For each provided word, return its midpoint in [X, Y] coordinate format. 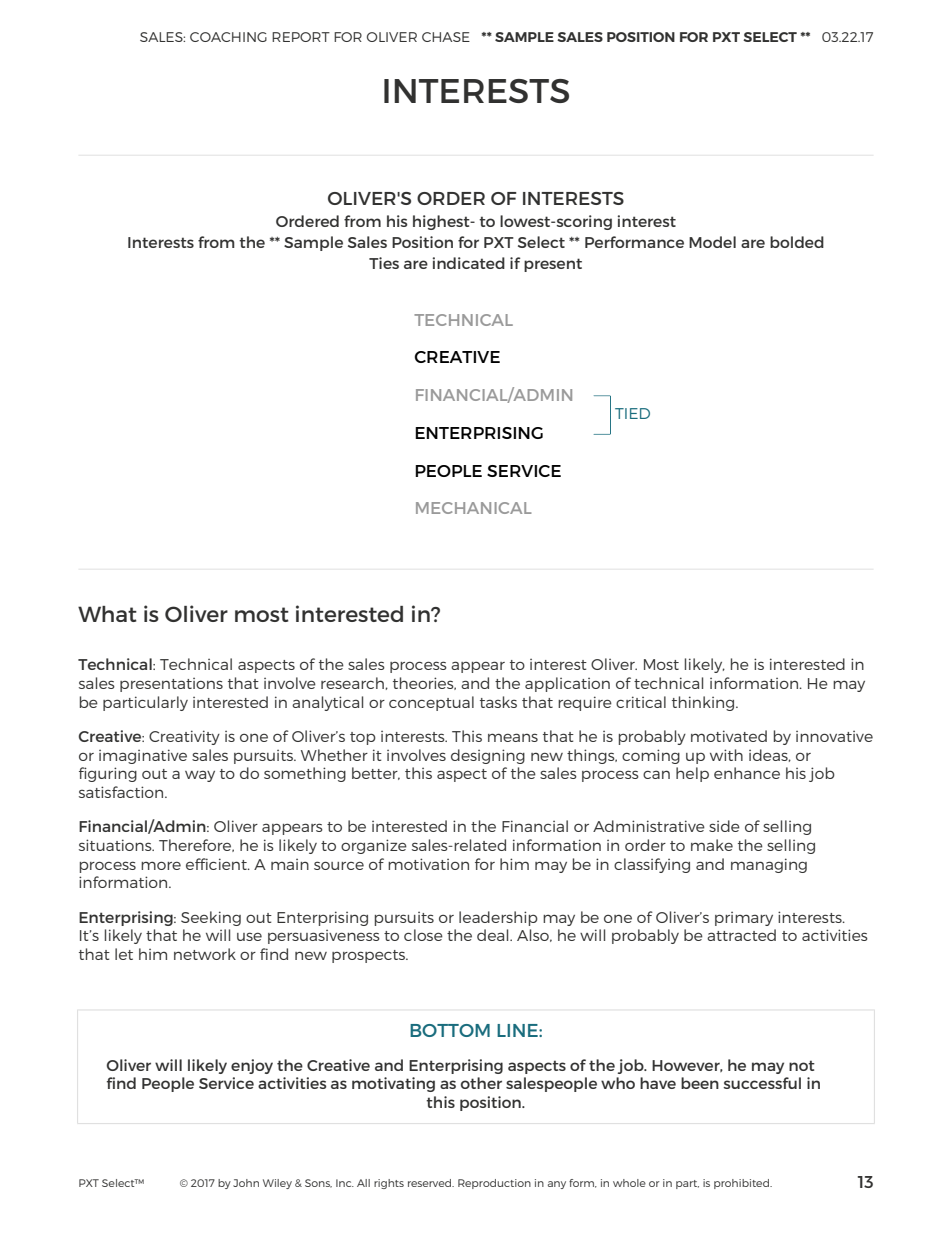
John [246, 1183]
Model [712, 242]
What [107, 614]
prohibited [742, 1184]
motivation [428, 864]
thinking [704, 703]
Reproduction [494, 1184]
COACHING [228, 37]
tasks [498, 702]
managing [769, 865]
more [161, 865]
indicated [469, 263]
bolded [797, 242]
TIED [632, 413]
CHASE [446, 37]
